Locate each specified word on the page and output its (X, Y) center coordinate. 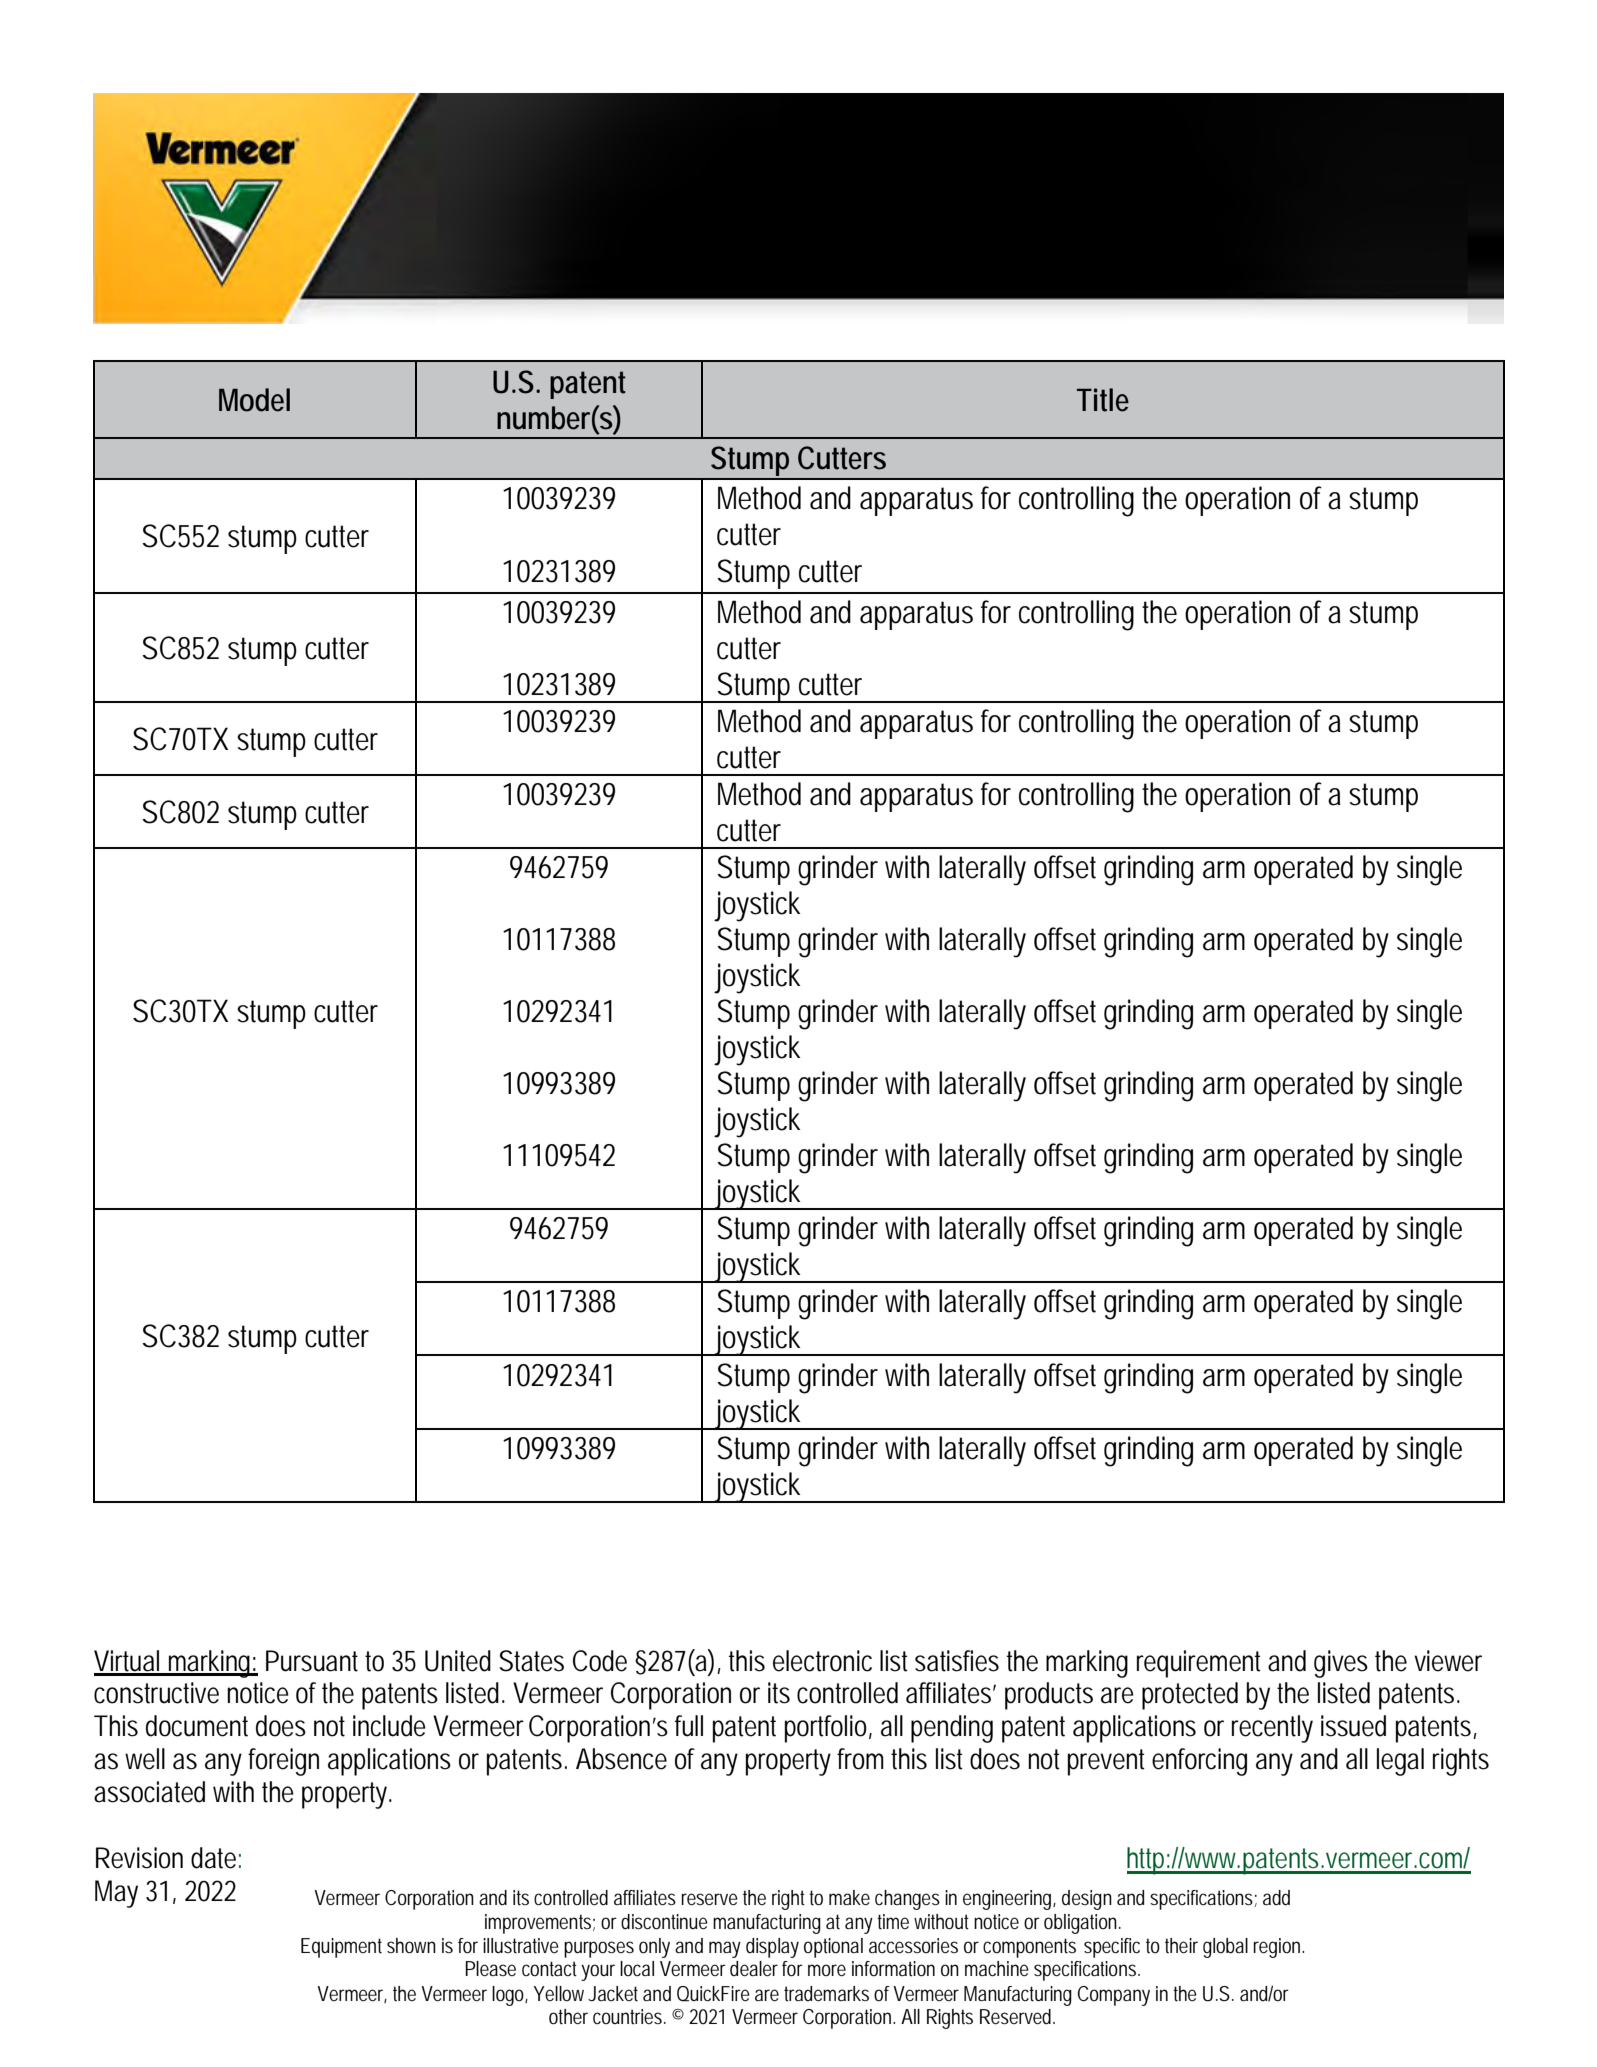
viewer (1448, 1661)
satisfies (957, 1661)
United (458, 1661)
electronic (822, 1661)
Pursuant (312, 1661)
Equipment (341, 1948)
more (827, 1970)
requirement (1199, 1664)
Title (1103, 400)
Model (254, 400)
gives (1341, 1664)
